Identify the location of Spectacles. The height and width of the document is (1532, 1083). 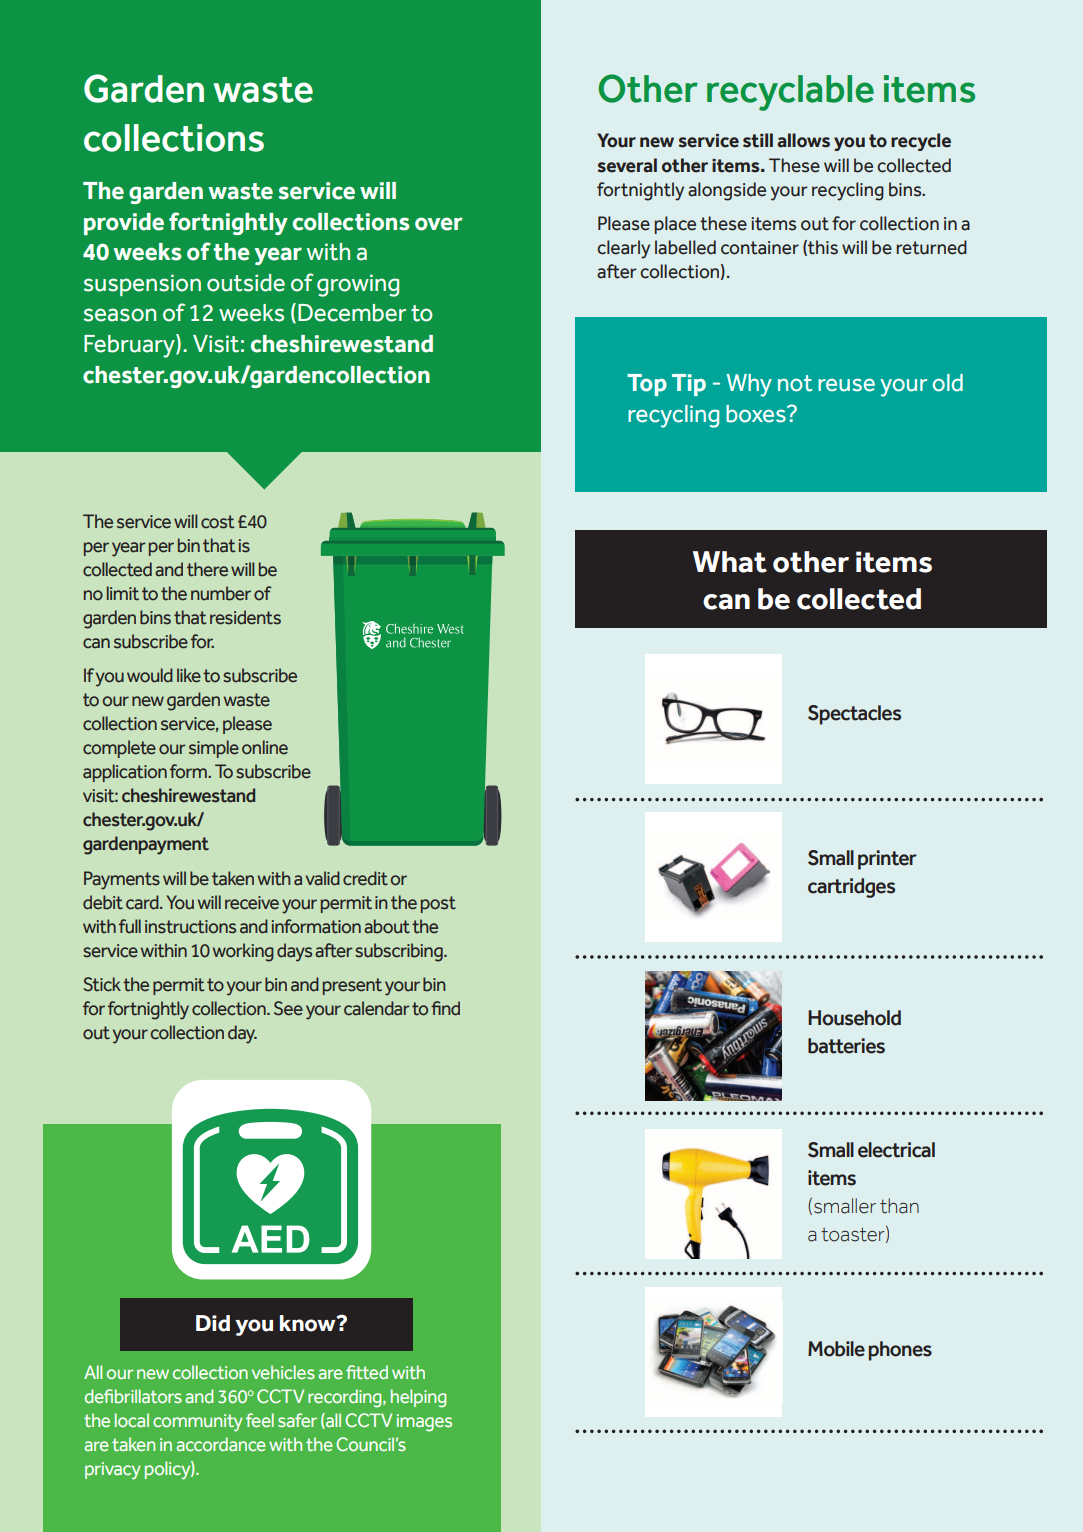
(854, 715).
